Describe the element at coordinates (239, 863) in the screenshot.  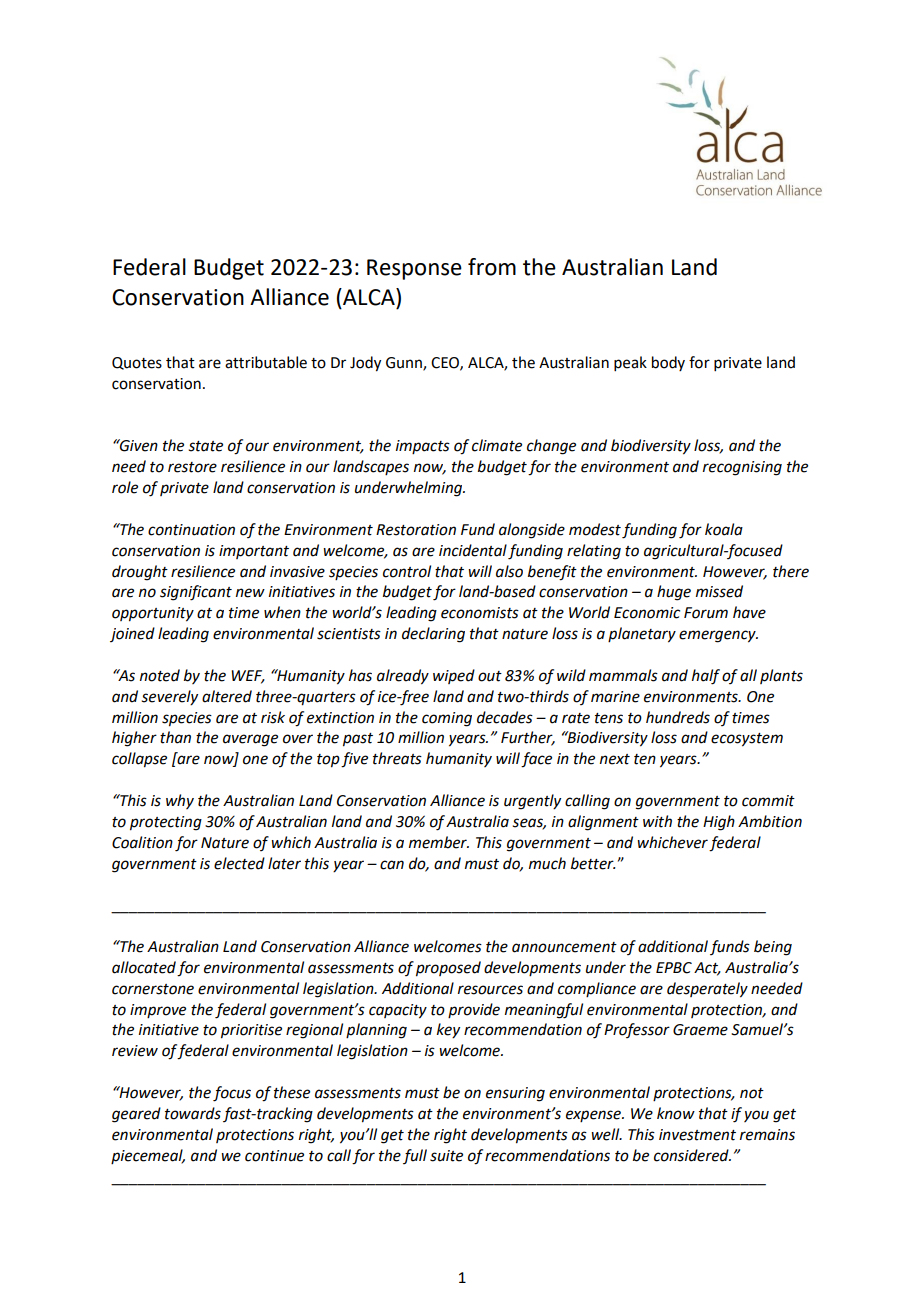
I see `elected` at that location.
